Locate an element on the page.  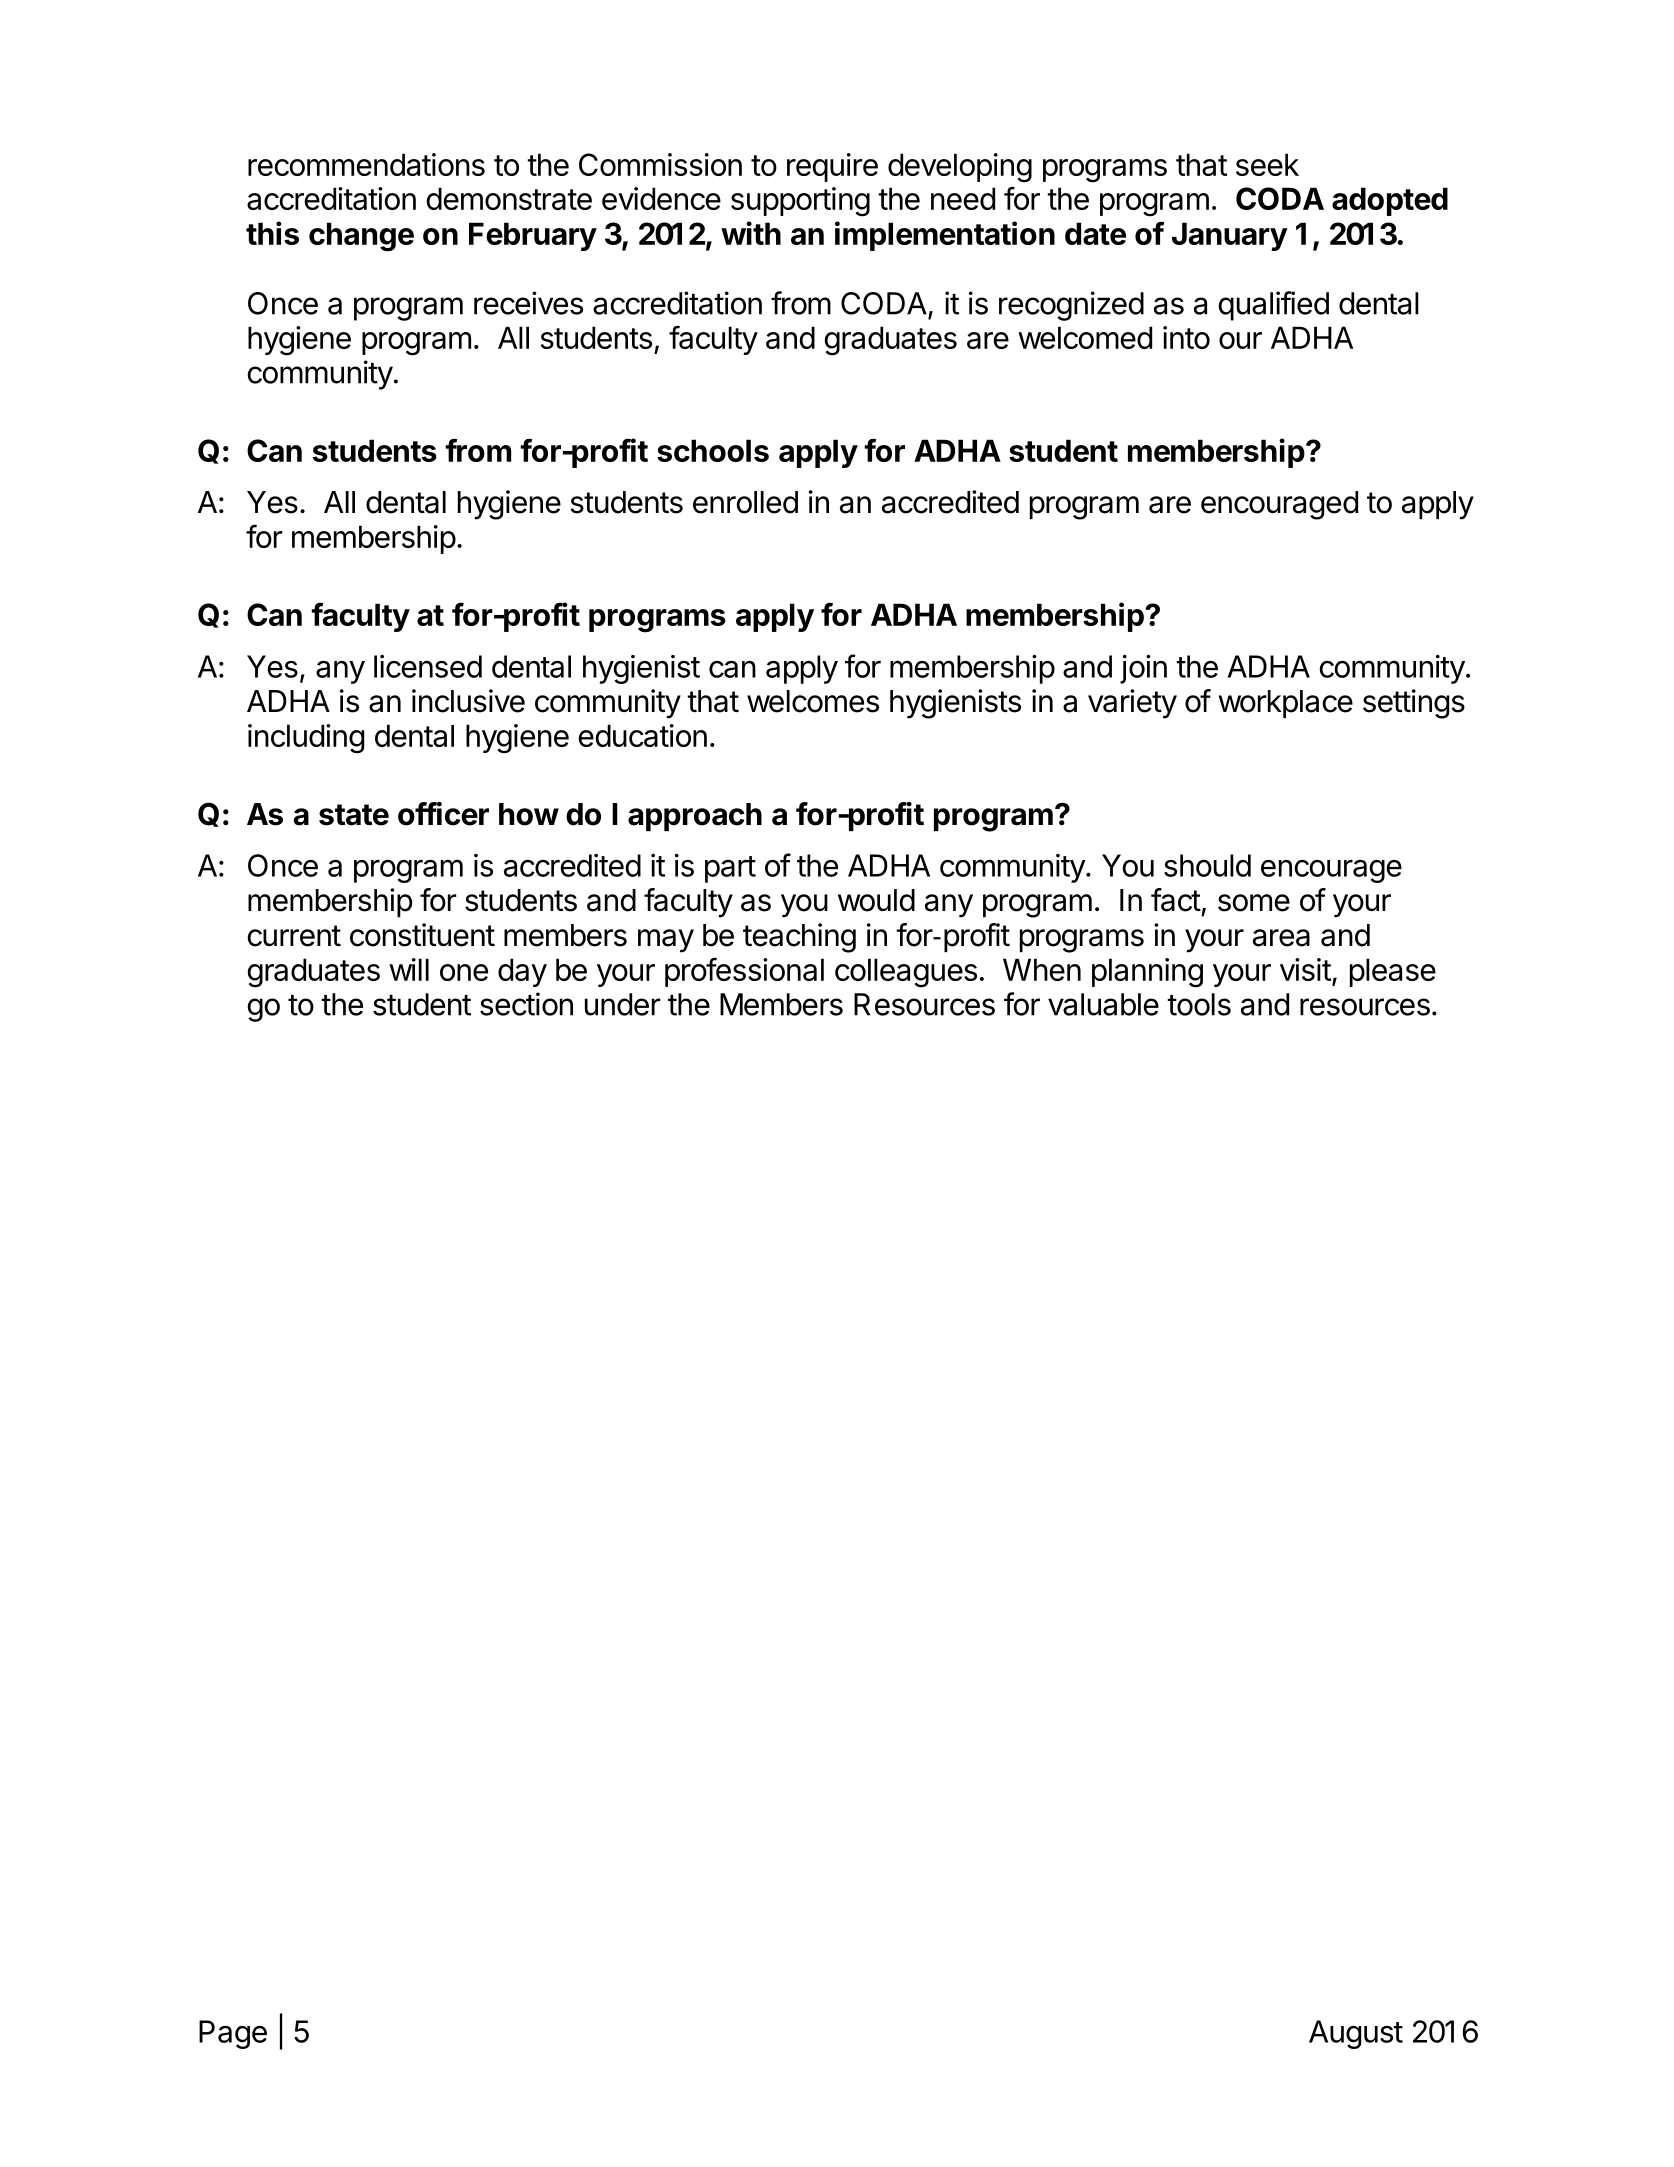
professional is located at coordinates (744, 972).
